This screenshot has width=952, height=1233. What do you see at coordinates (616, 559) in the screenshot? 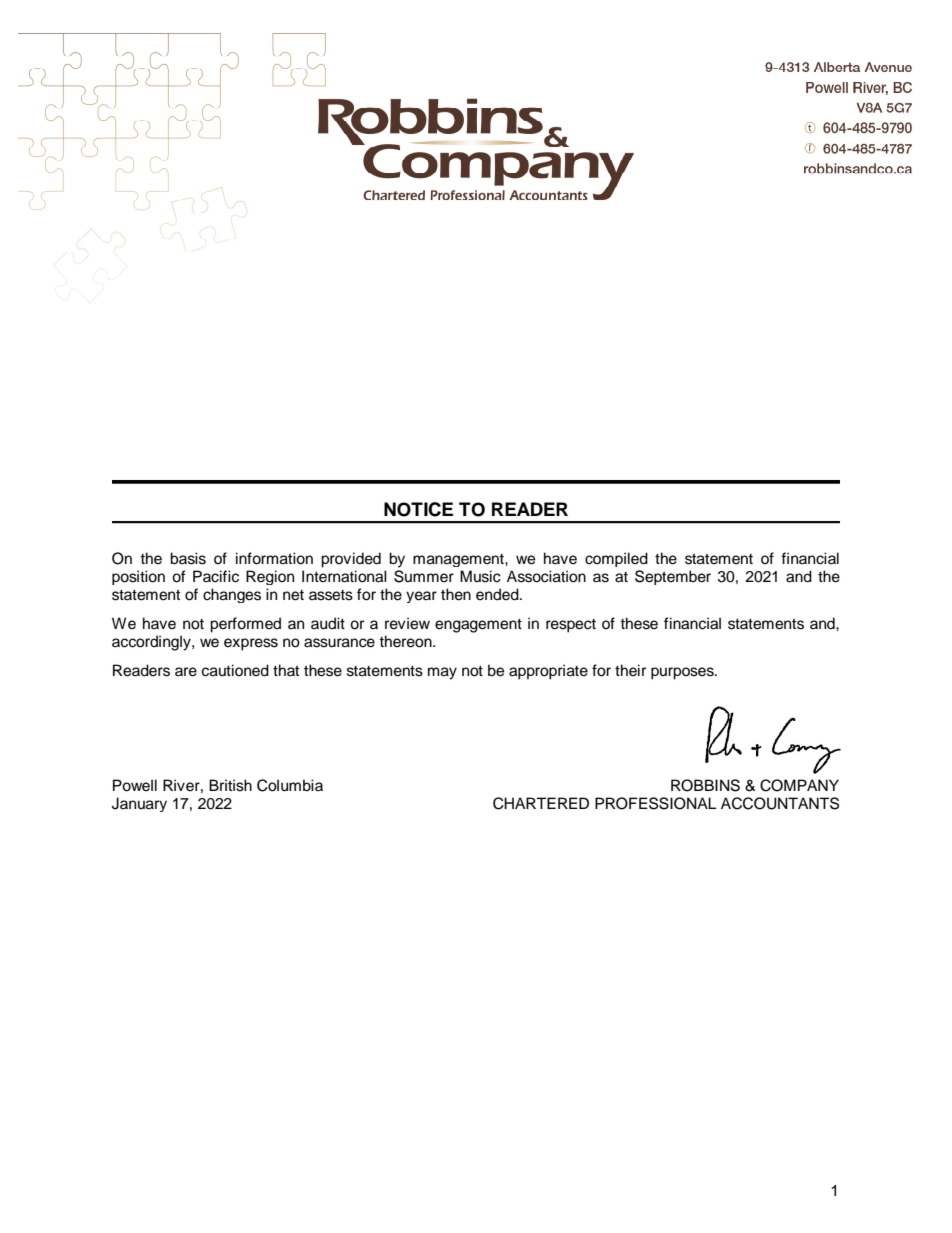
I see `compiled` at bounding box center [616, 559].
